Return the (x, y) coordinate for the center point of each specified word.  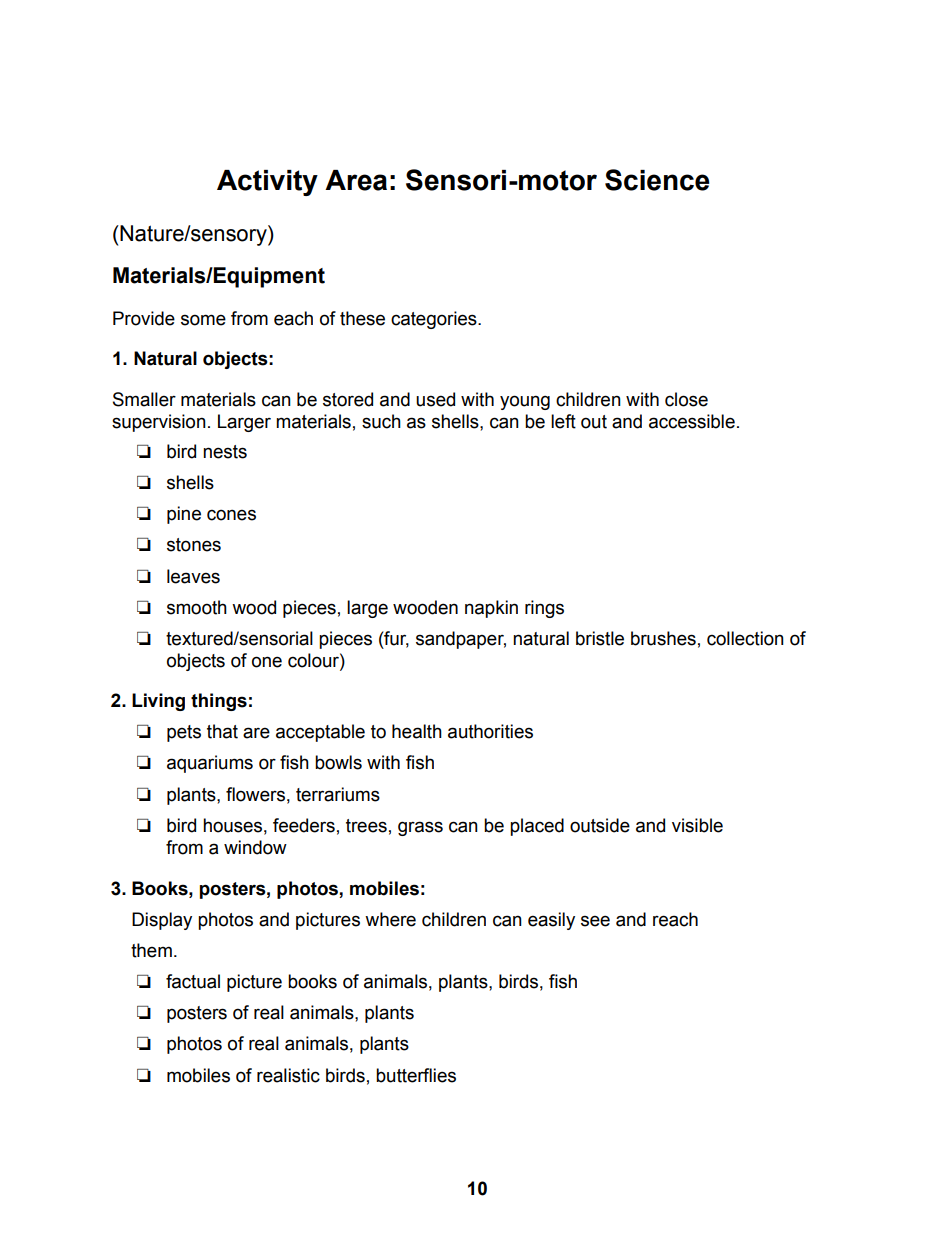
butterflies (416, 1075)
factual (193, 981)
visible (697, 825)
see (595, 921)
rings (544, 609)
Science (657, 180)
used (435, 399)
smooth (197, 607)
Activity (267, 183)
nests (225, 452)
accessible (692, 421)
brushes (663, 638)
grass (420, 828)
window (255, 847)
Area (356, 180)
